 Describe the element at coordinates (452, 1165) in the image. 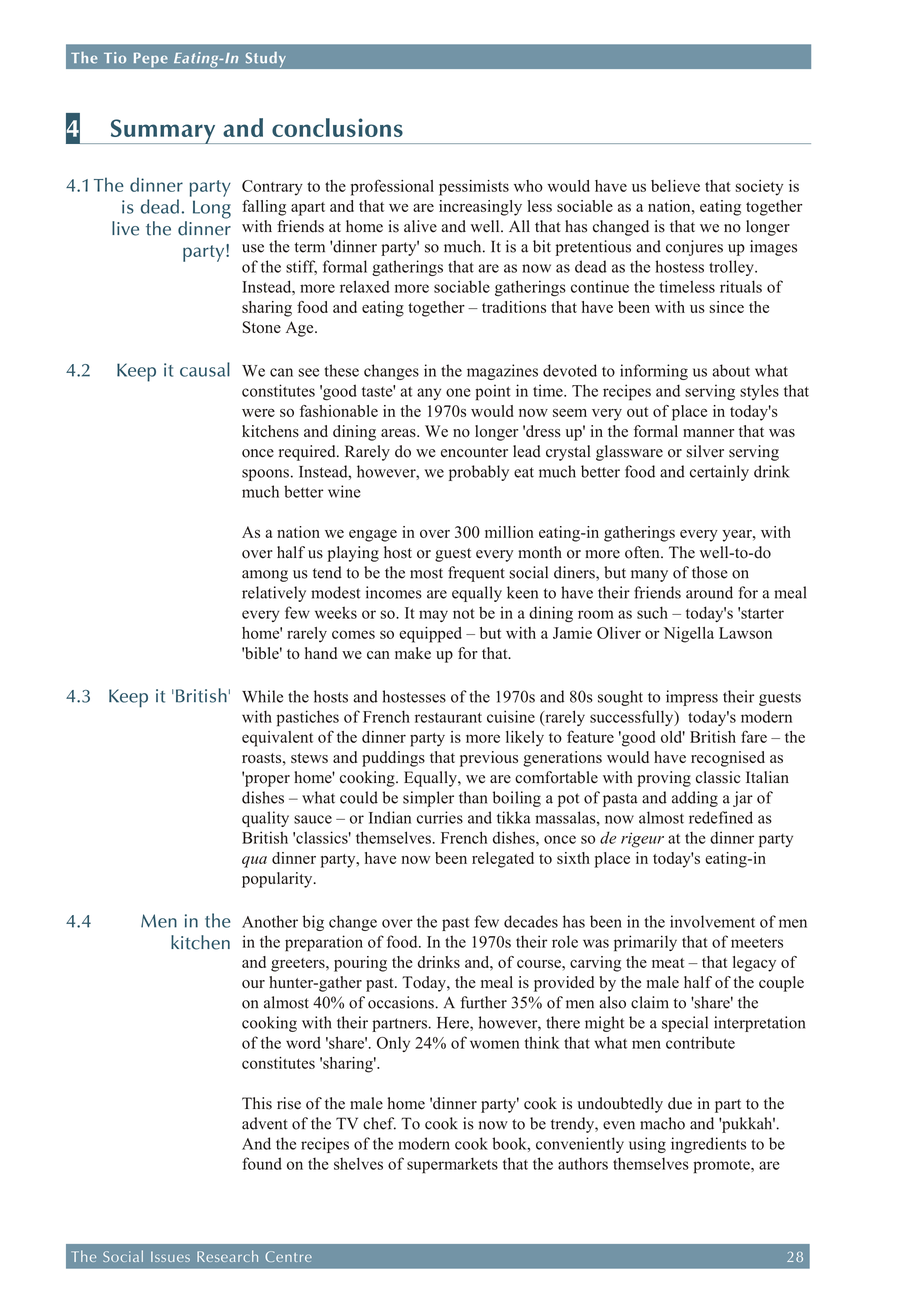

I see `supermarkets` at that location.
